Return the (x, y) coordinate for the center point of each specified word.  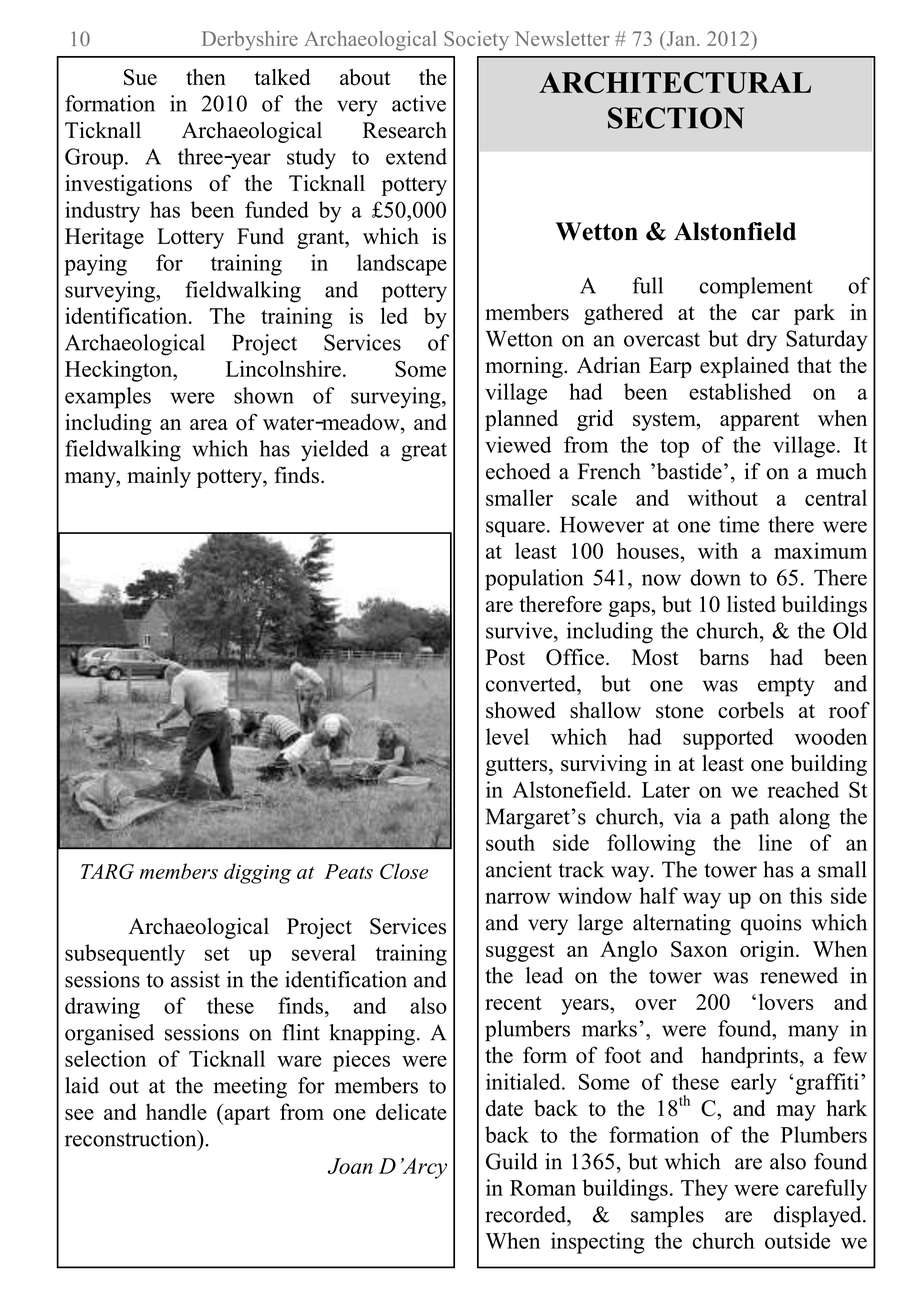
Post (505, 657)
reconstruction (132, 1138)
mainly (159, 477)
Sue (140, 77)
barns (724, 657)
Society (476, 41)
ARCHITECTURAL (675, 83)
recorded (526, 1214)
